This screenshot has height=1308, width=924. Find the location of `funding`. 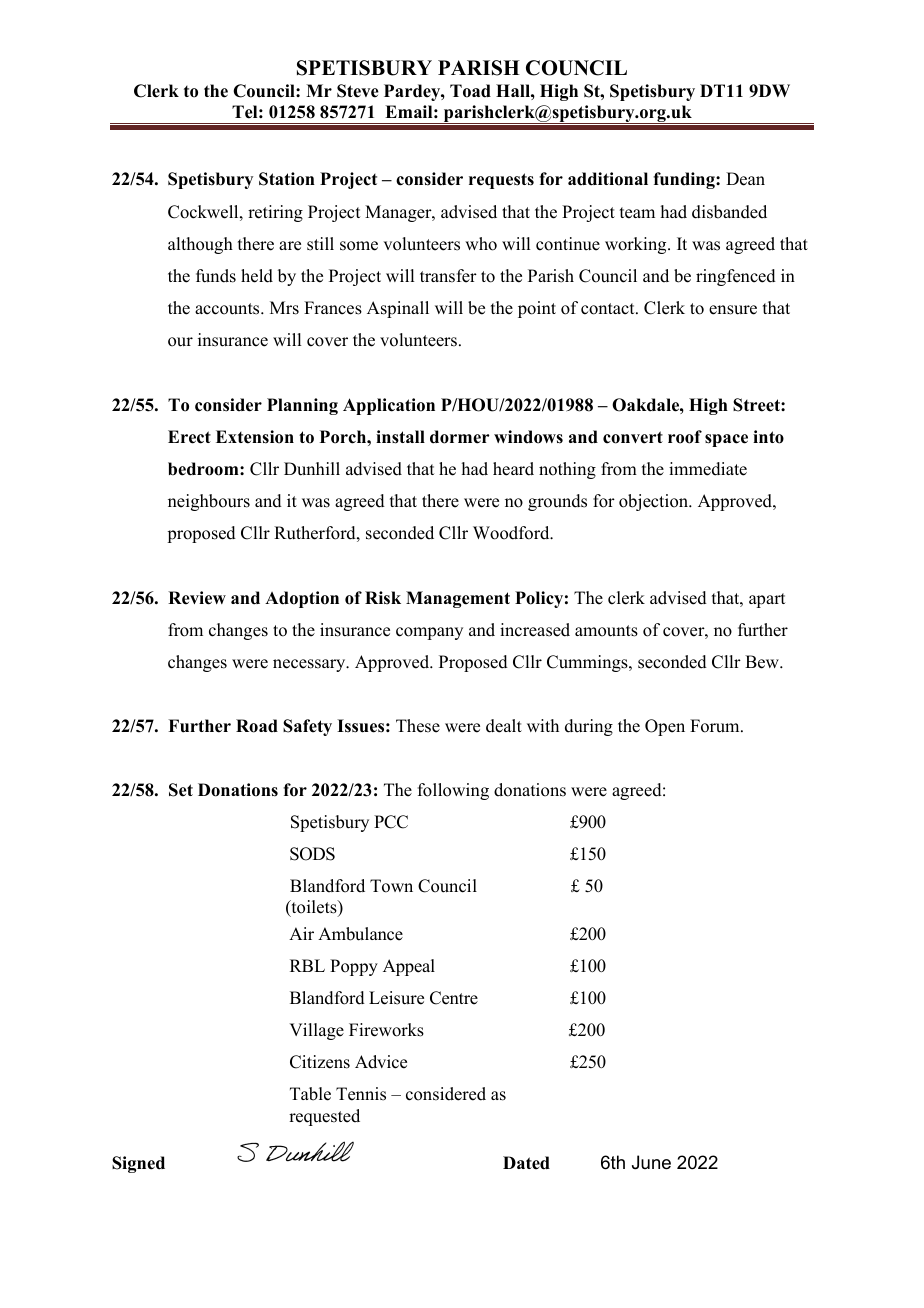

funding is located at coordinates (685, 180).
